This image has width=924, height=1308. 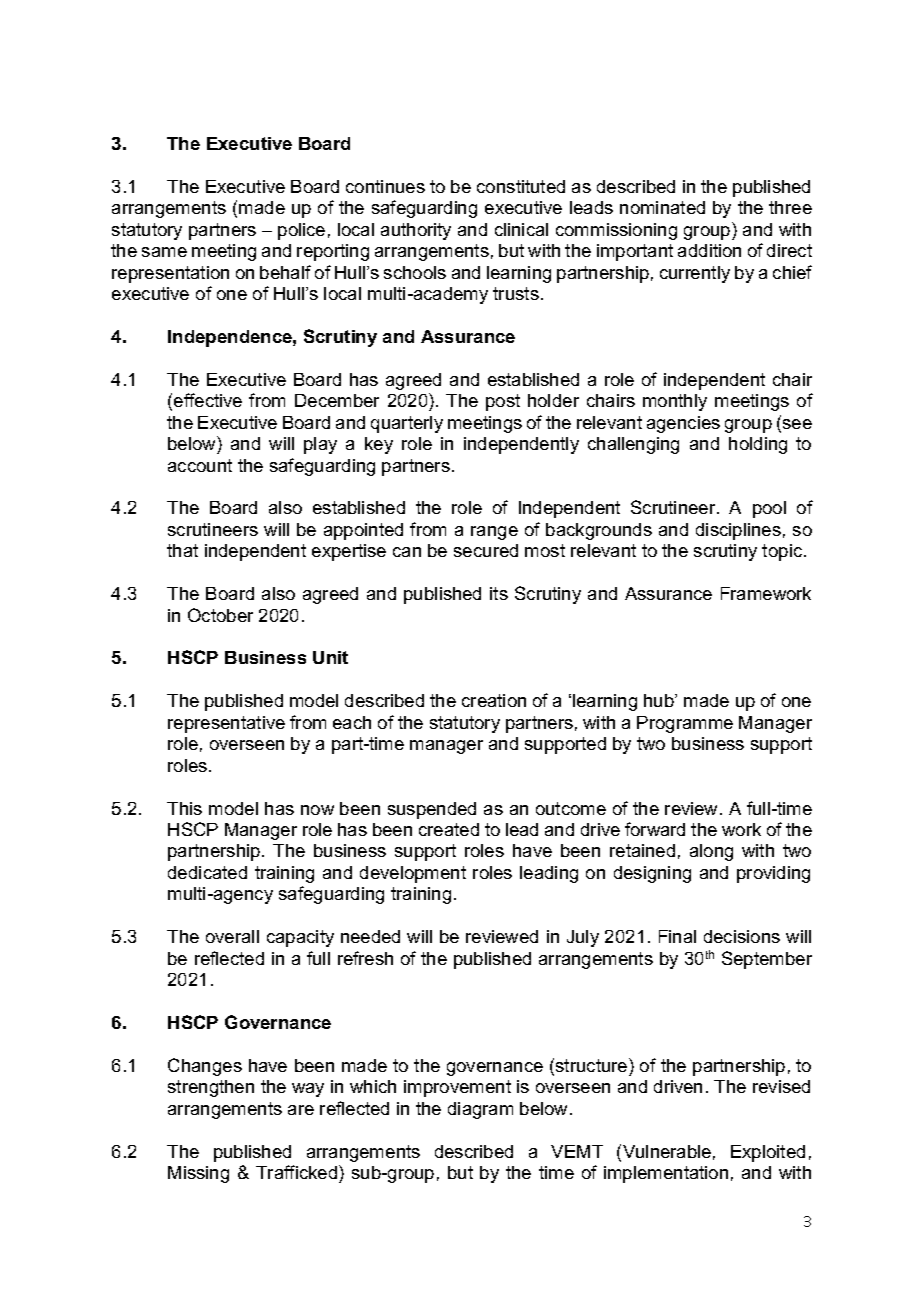 I want to click on representative, so click(x=226, y=724).
